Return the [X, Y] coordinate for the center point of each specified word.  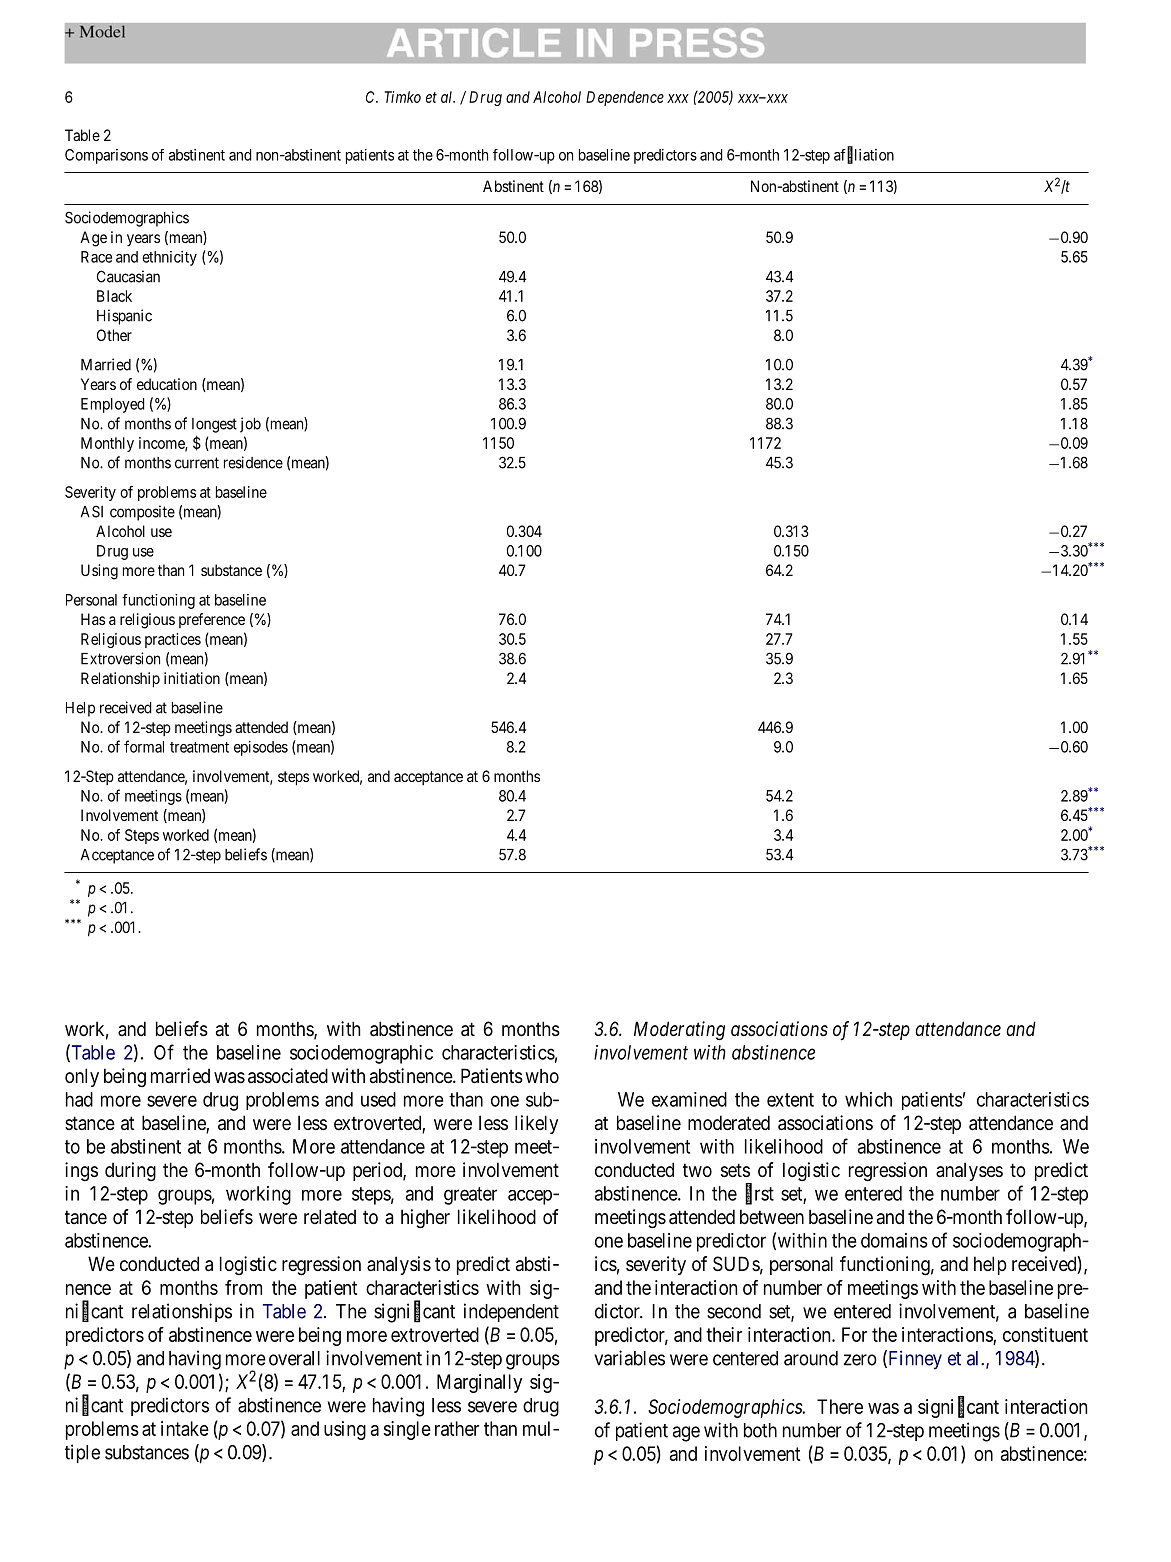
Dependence [625, 98]
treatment [199, 747]
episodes [261, 748]
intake [185, 1428]
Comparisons [106, 156]
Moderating [679, 1031]
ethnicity [169, 258]
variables [629, 1358]
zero [860, 1360]
